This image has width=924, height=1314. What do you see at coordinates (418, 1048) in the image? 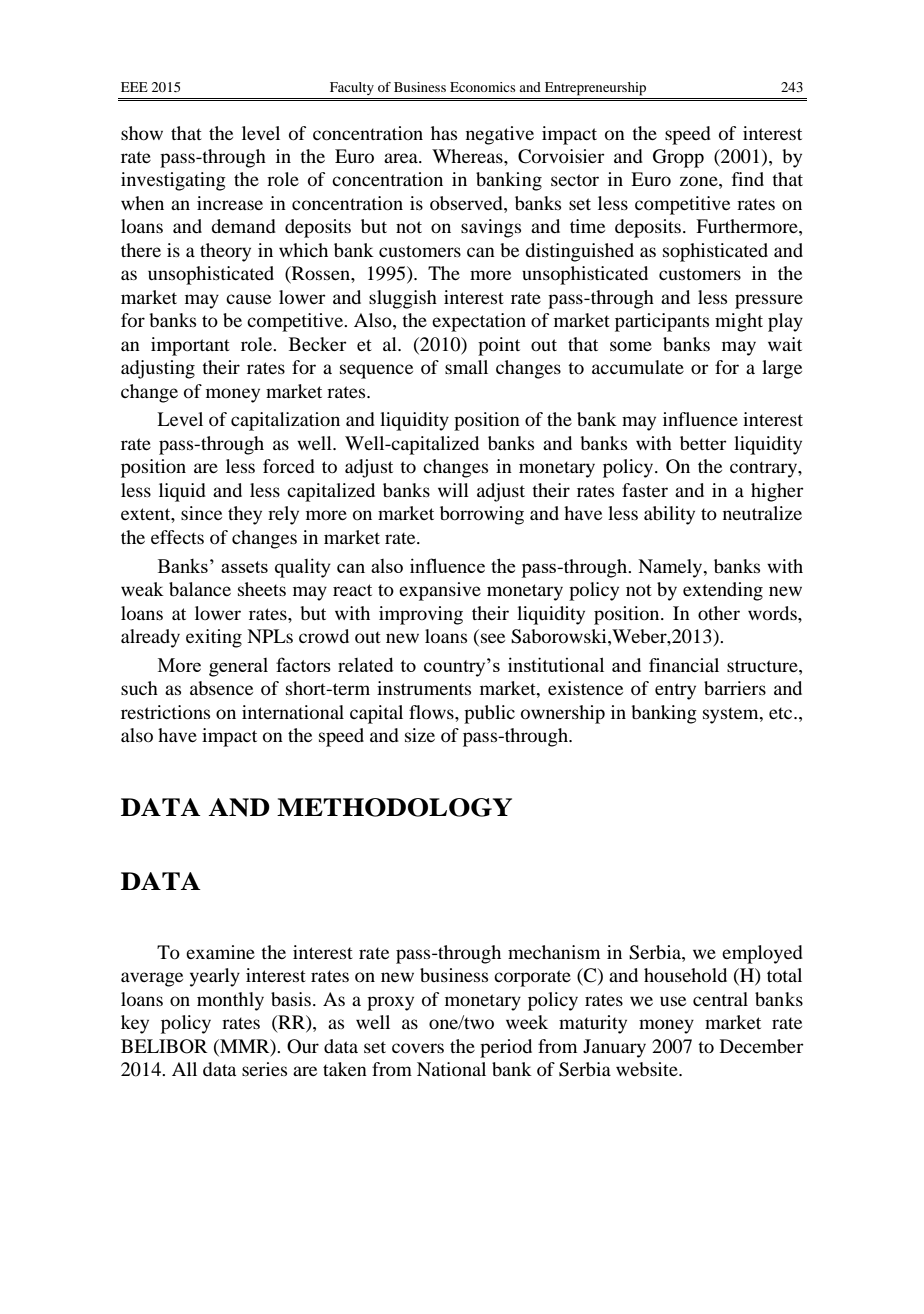
I see `covers` at bounding box center [418, 1048].
